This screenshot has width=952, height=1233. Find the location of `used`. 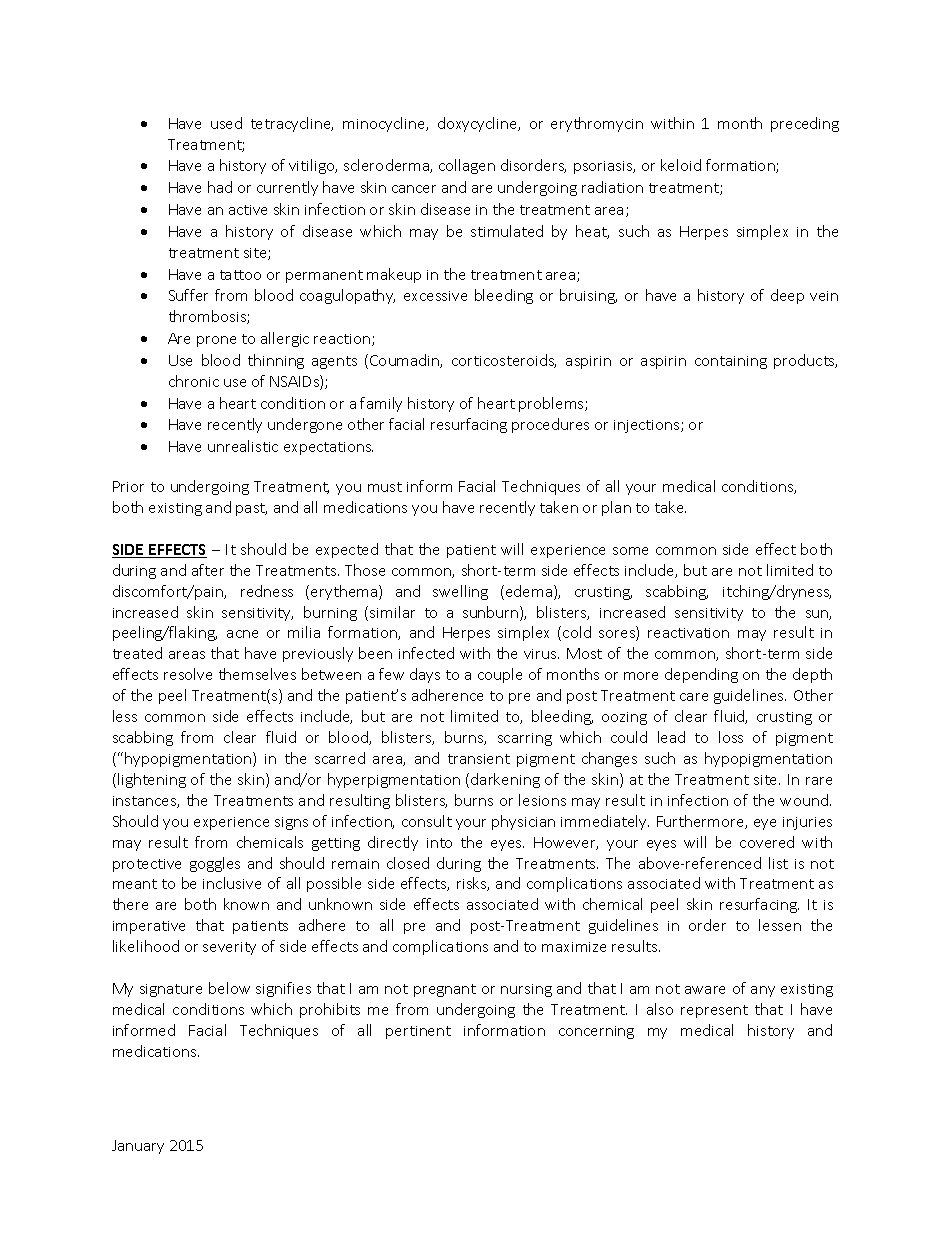

used is located at coordinates (226, 123).
